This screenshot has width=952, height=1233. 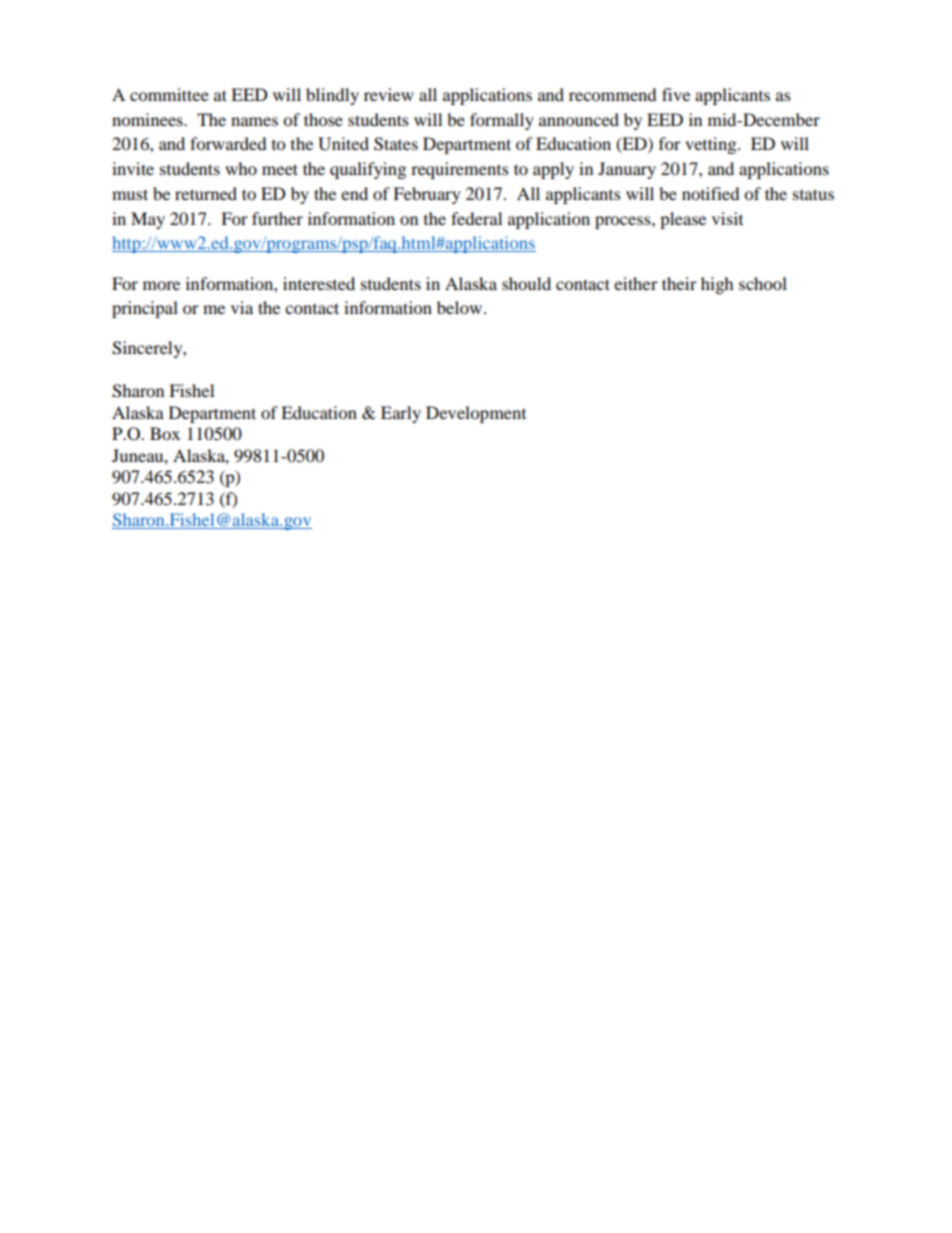 I want to click on via, so click(x=242, y=307).
